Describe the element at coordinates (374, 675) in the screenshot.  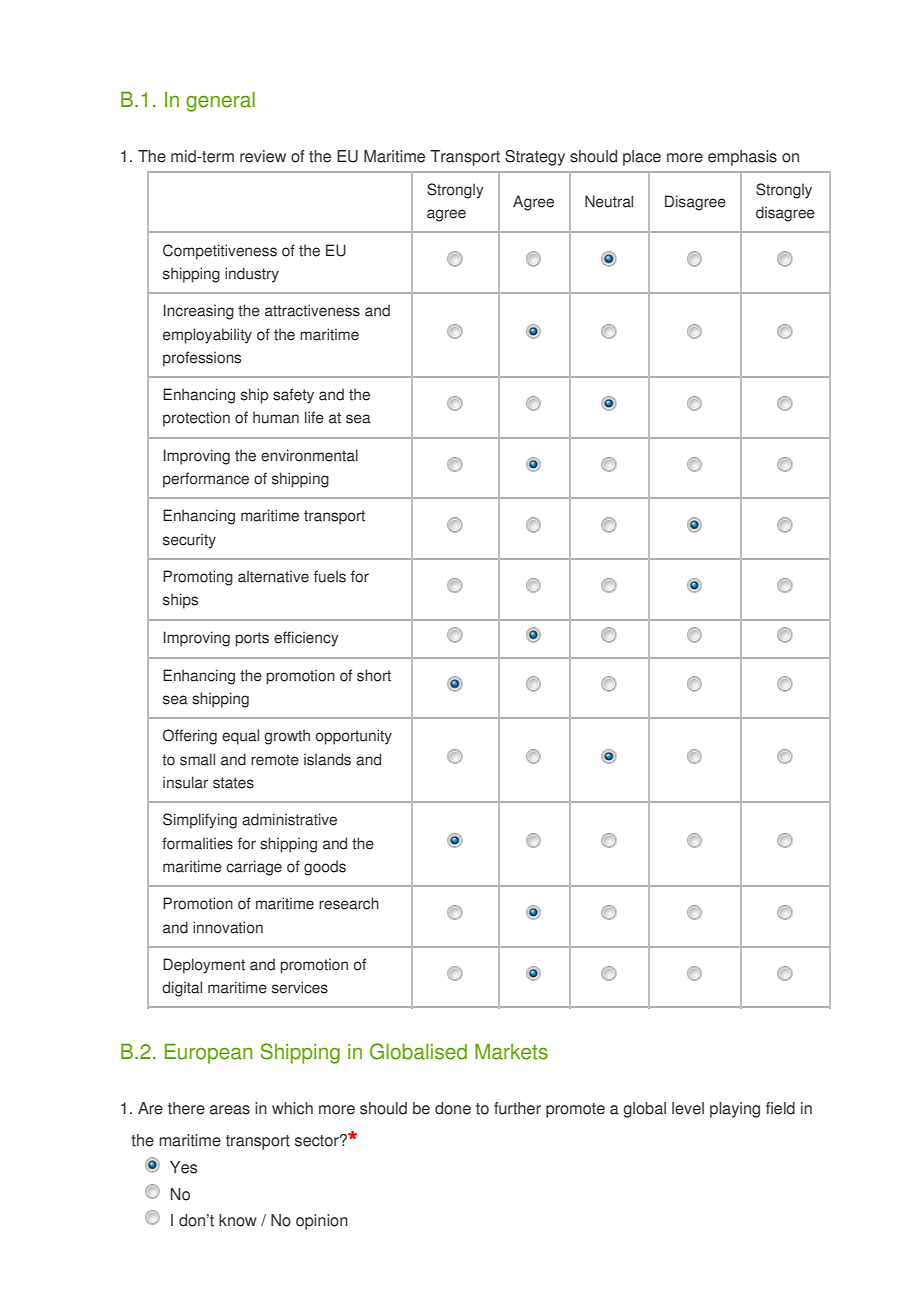
I see `short` at that location.
